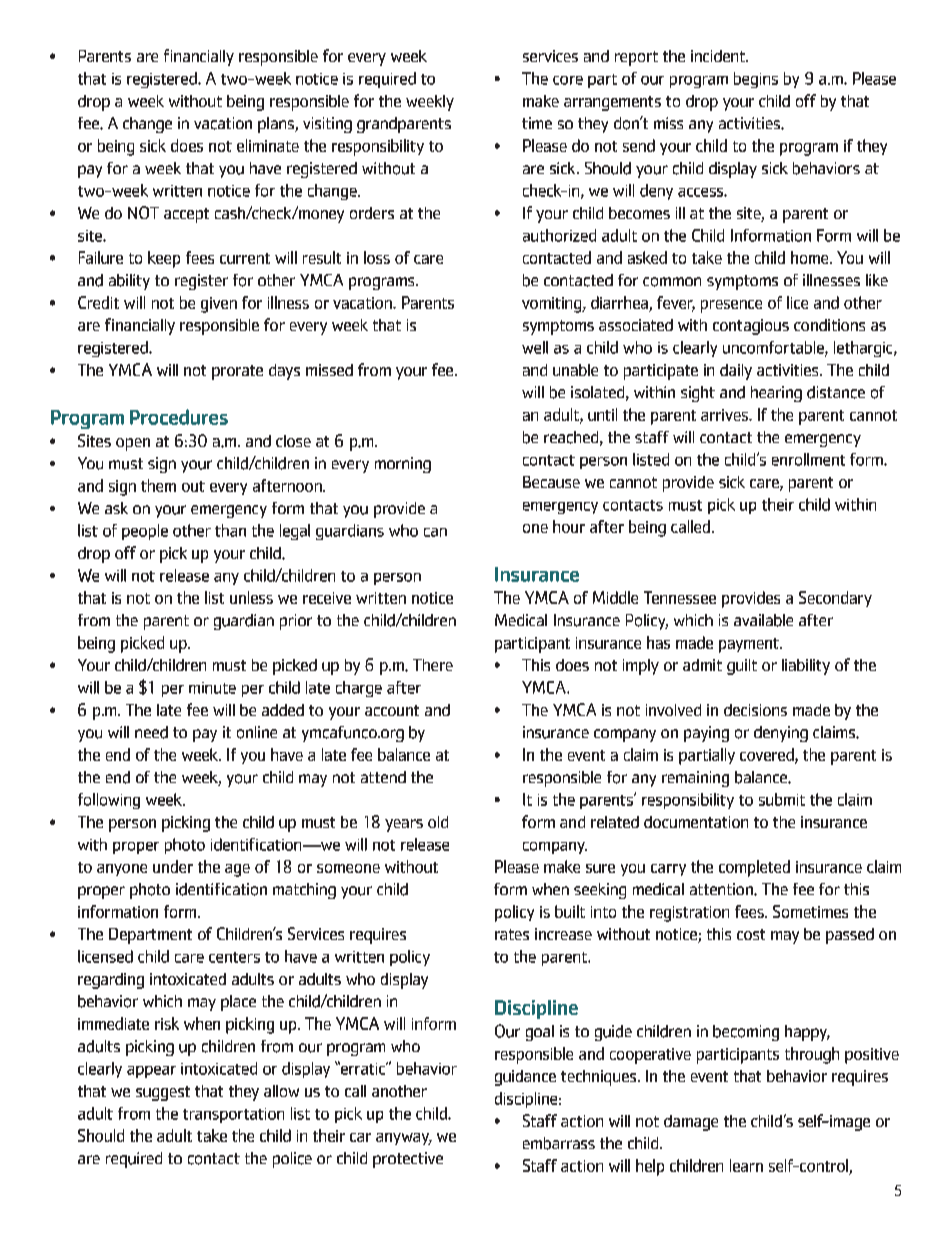 This page has height=1233, width=952. What do you see at coordinates (763, 620) in the page?
I see `available` at bounding box center [763, 620].
